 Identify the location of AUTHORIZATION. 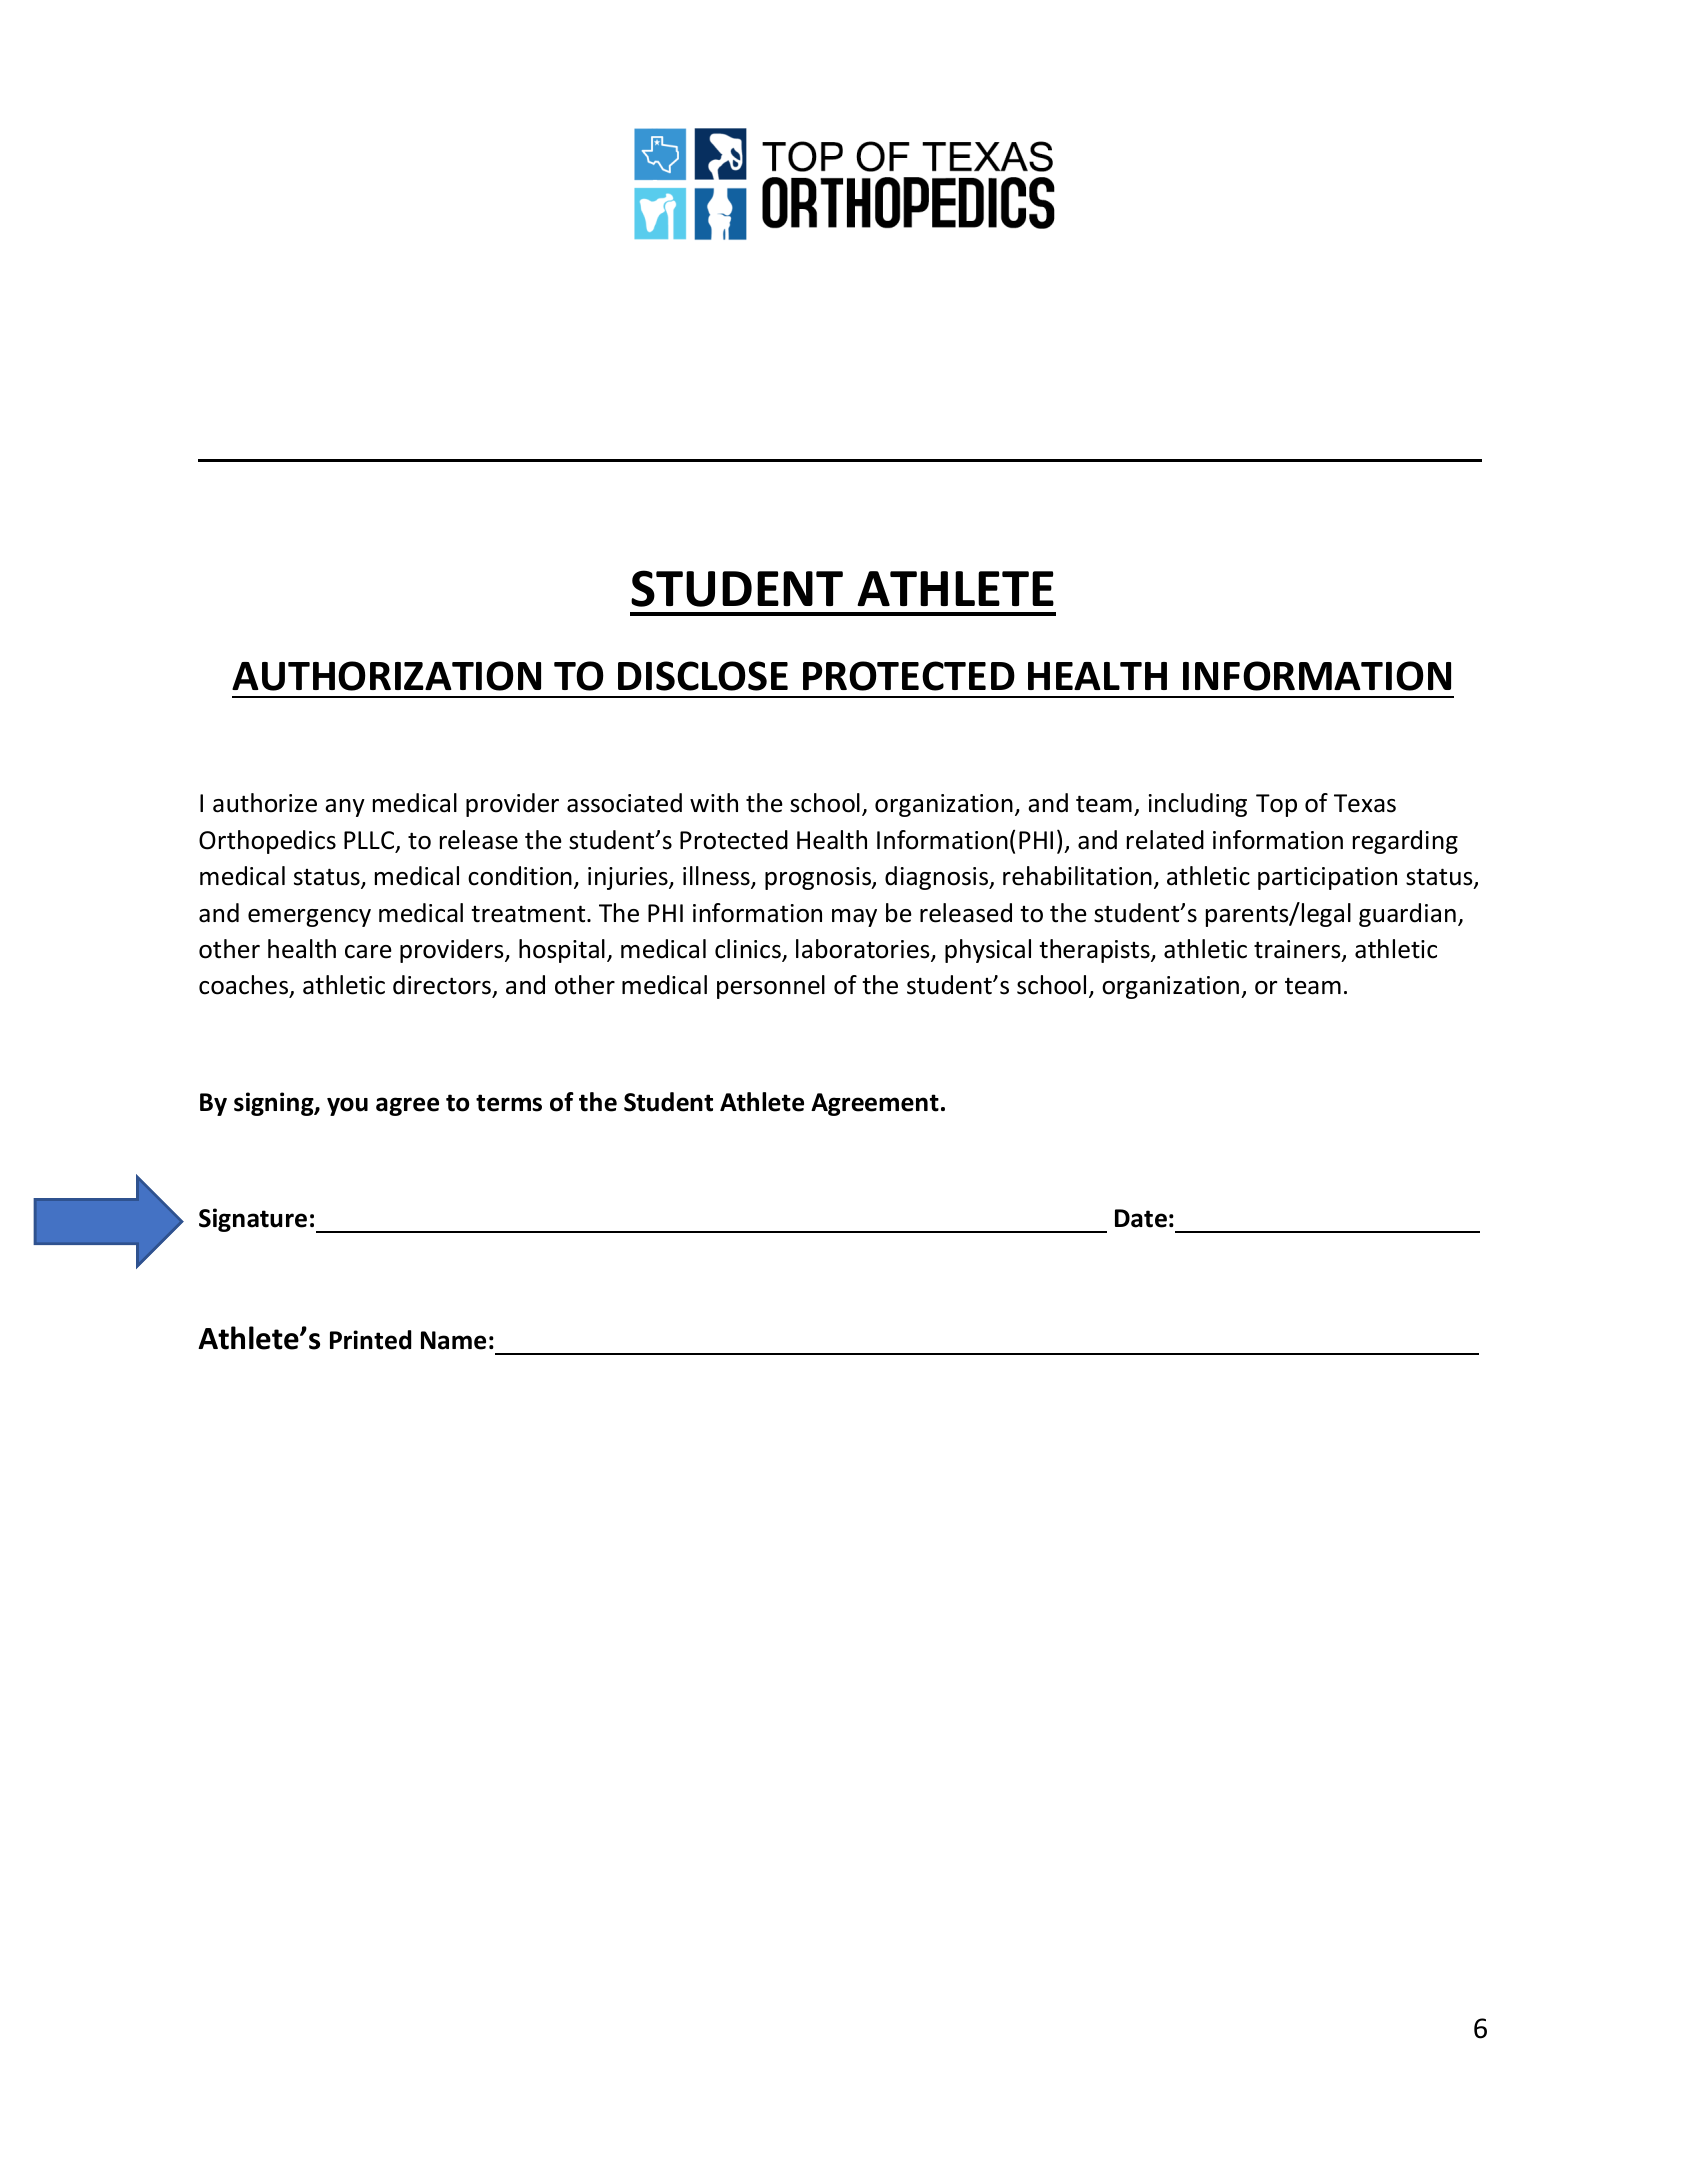
(386, 676).
